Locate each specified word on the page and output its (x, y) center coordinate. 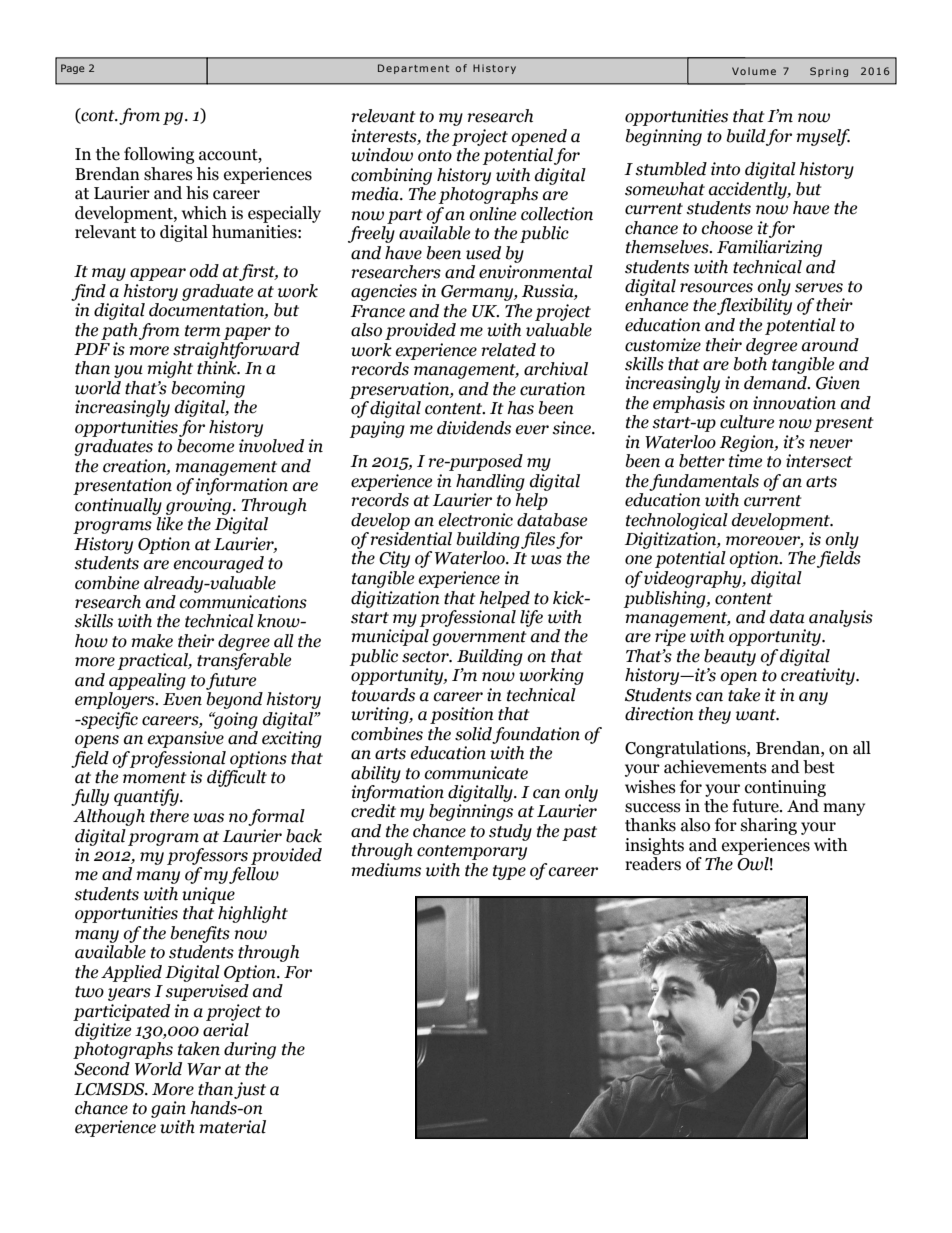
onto (435, 156)
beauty (730, 657)
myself (823, 137)
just (250, 1090)
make (152, 641)
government (479, 638)
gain (168, 1109)
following (159, 155)
